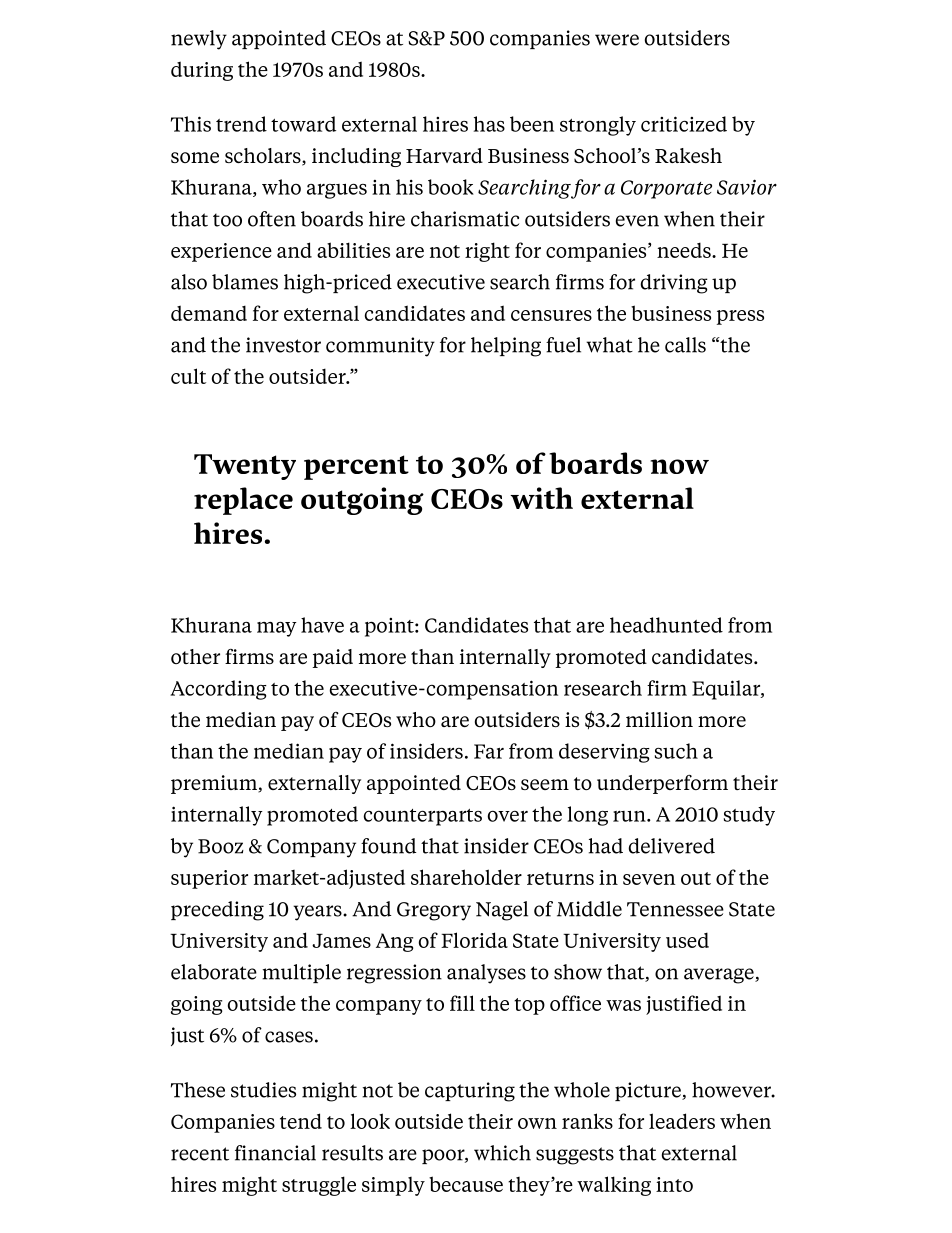 The height and width of the screenshot is (1233, 952). Describe the element at coordinates (682, 1121) in the screenshot. I see `leaders` at that location.
